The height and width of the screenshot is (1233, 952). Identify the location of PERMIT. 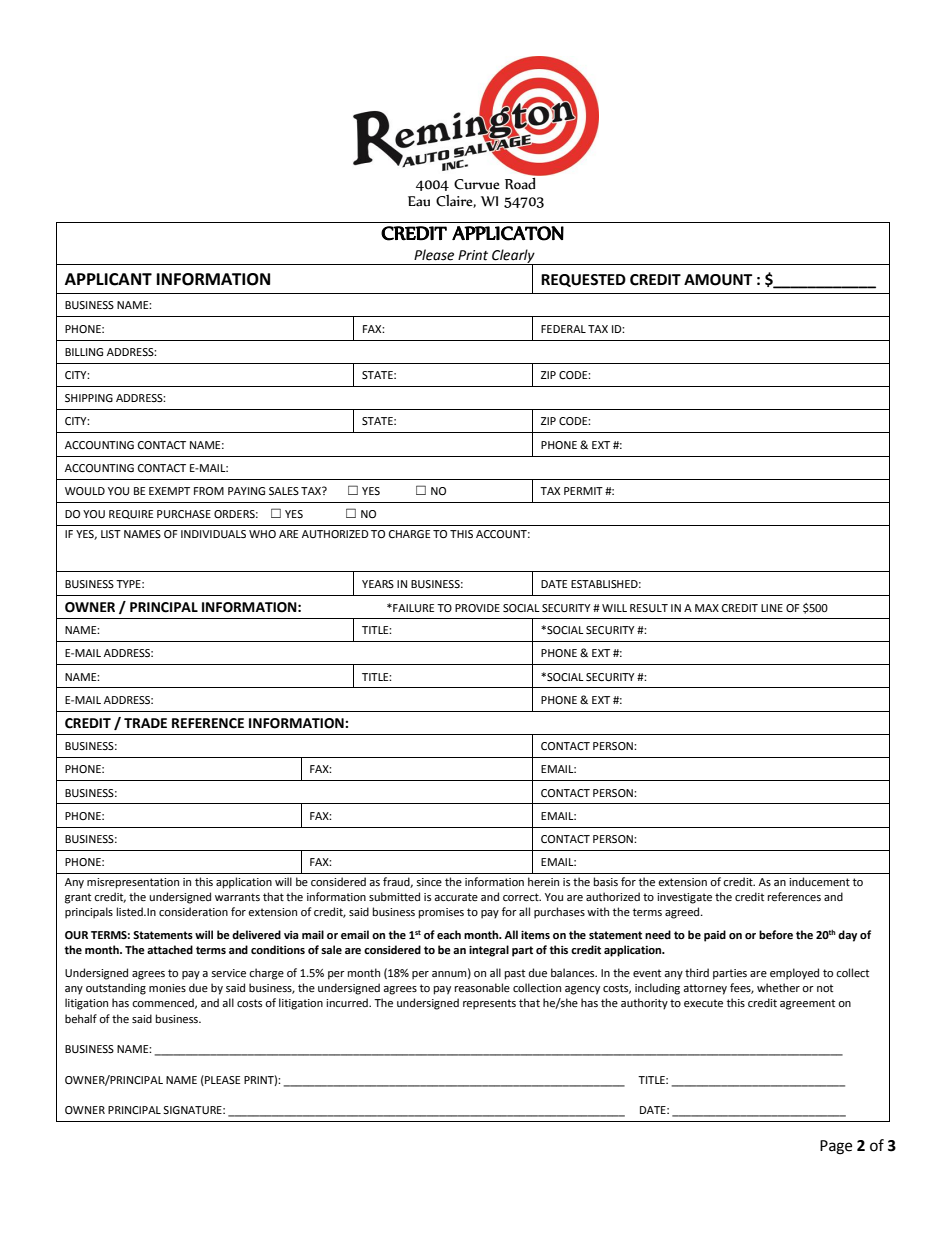
(583, 491).
